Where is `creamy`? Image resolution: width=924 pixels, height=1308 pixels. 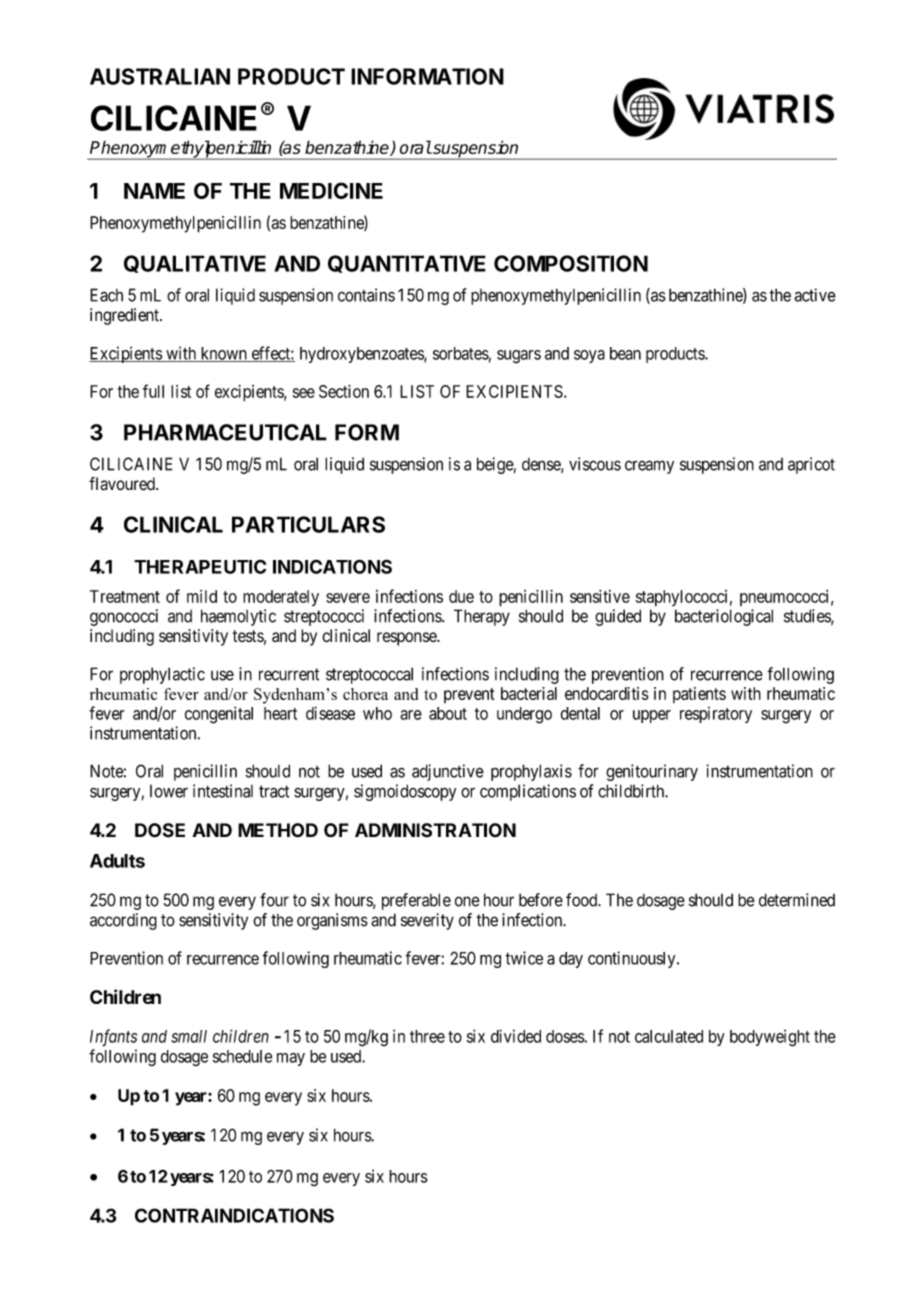 creamy is located at coordinates (649, 467).
